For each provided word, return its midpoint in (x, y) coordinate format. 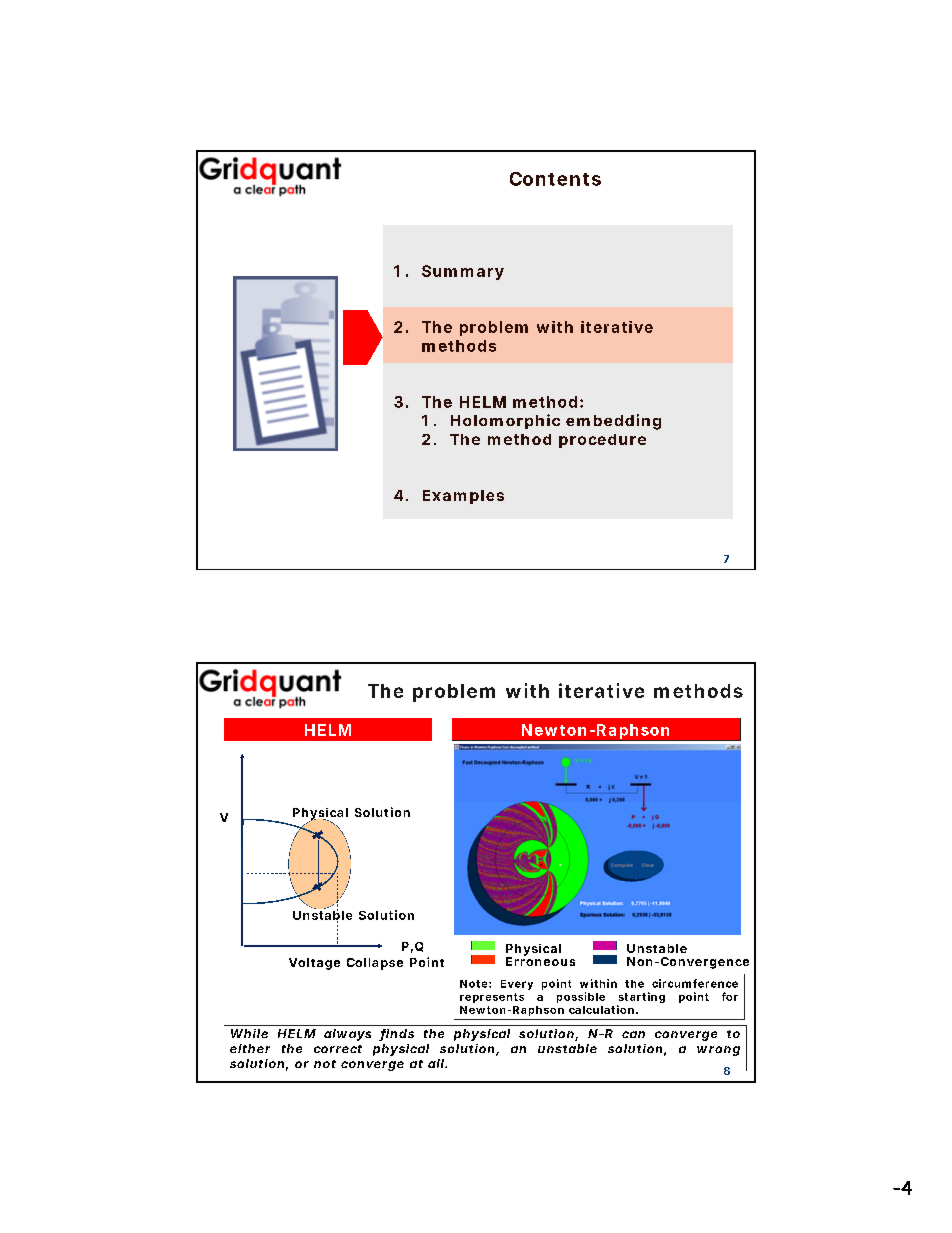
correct (338, 1049)
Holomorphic (505, 421)
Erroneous (540, 960)
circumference (695, 983)
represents (492, 998)
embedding (613, 422)
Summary (463, 272)
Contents (555, 179)
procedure (602, 441)
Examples (463, 497)
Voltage (314, 964)
